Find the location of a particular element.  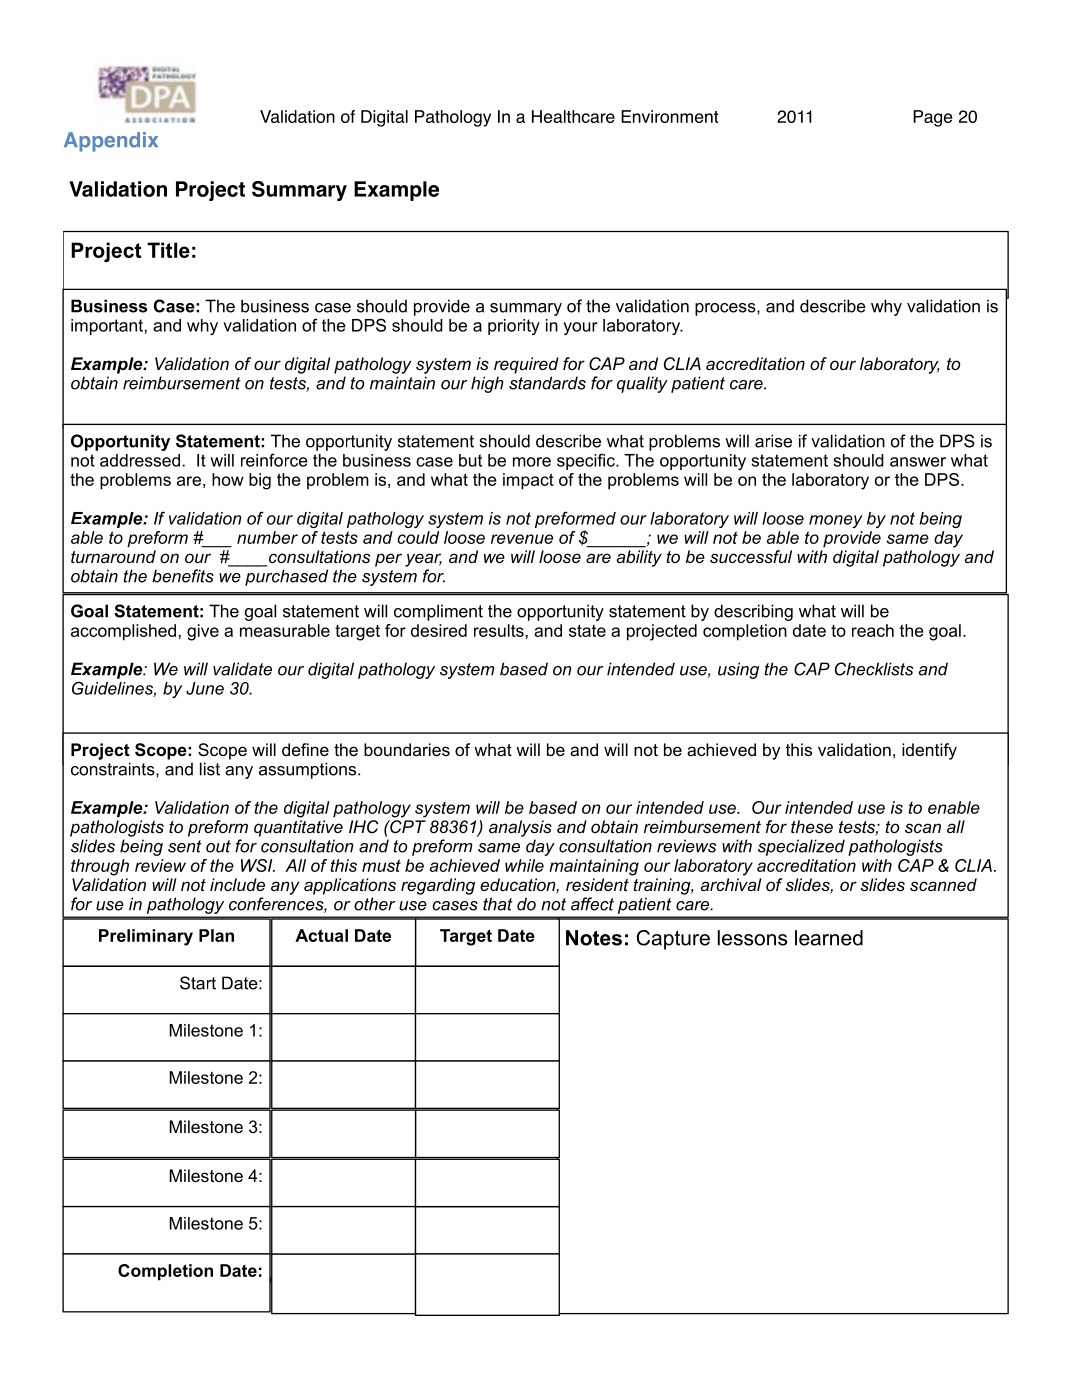

Page is located at coordinates (932, 118).
